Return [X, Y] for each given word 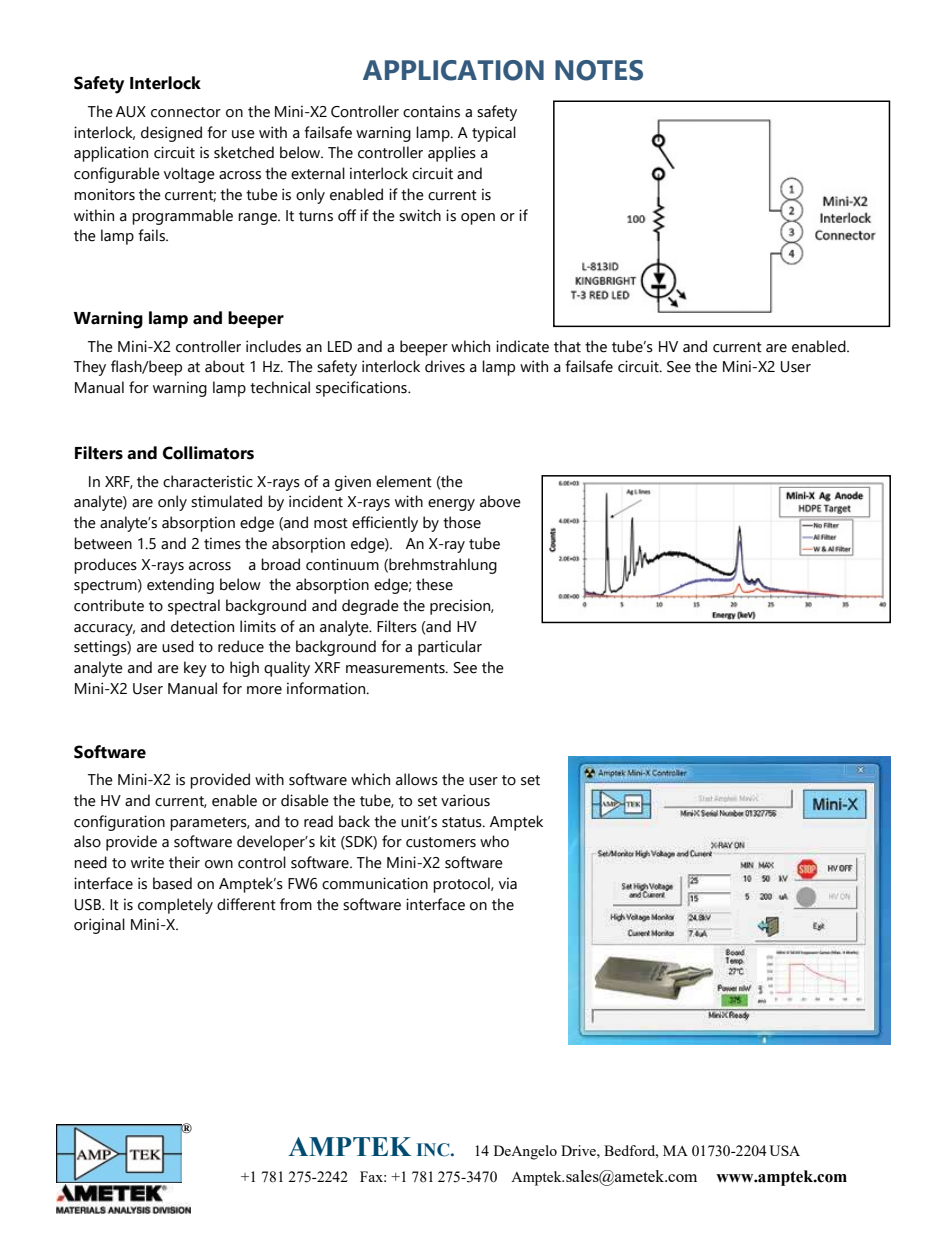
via [508, 883]
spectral [194, 607]
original [99, 926]
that [567, 346]
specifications [362, 389]
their [184, 862]
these [434, 584]
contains [431, 111]
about [225, 366]
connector [186, 112]
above [500, 501]
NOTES [599, 70]
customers [441, 842]
